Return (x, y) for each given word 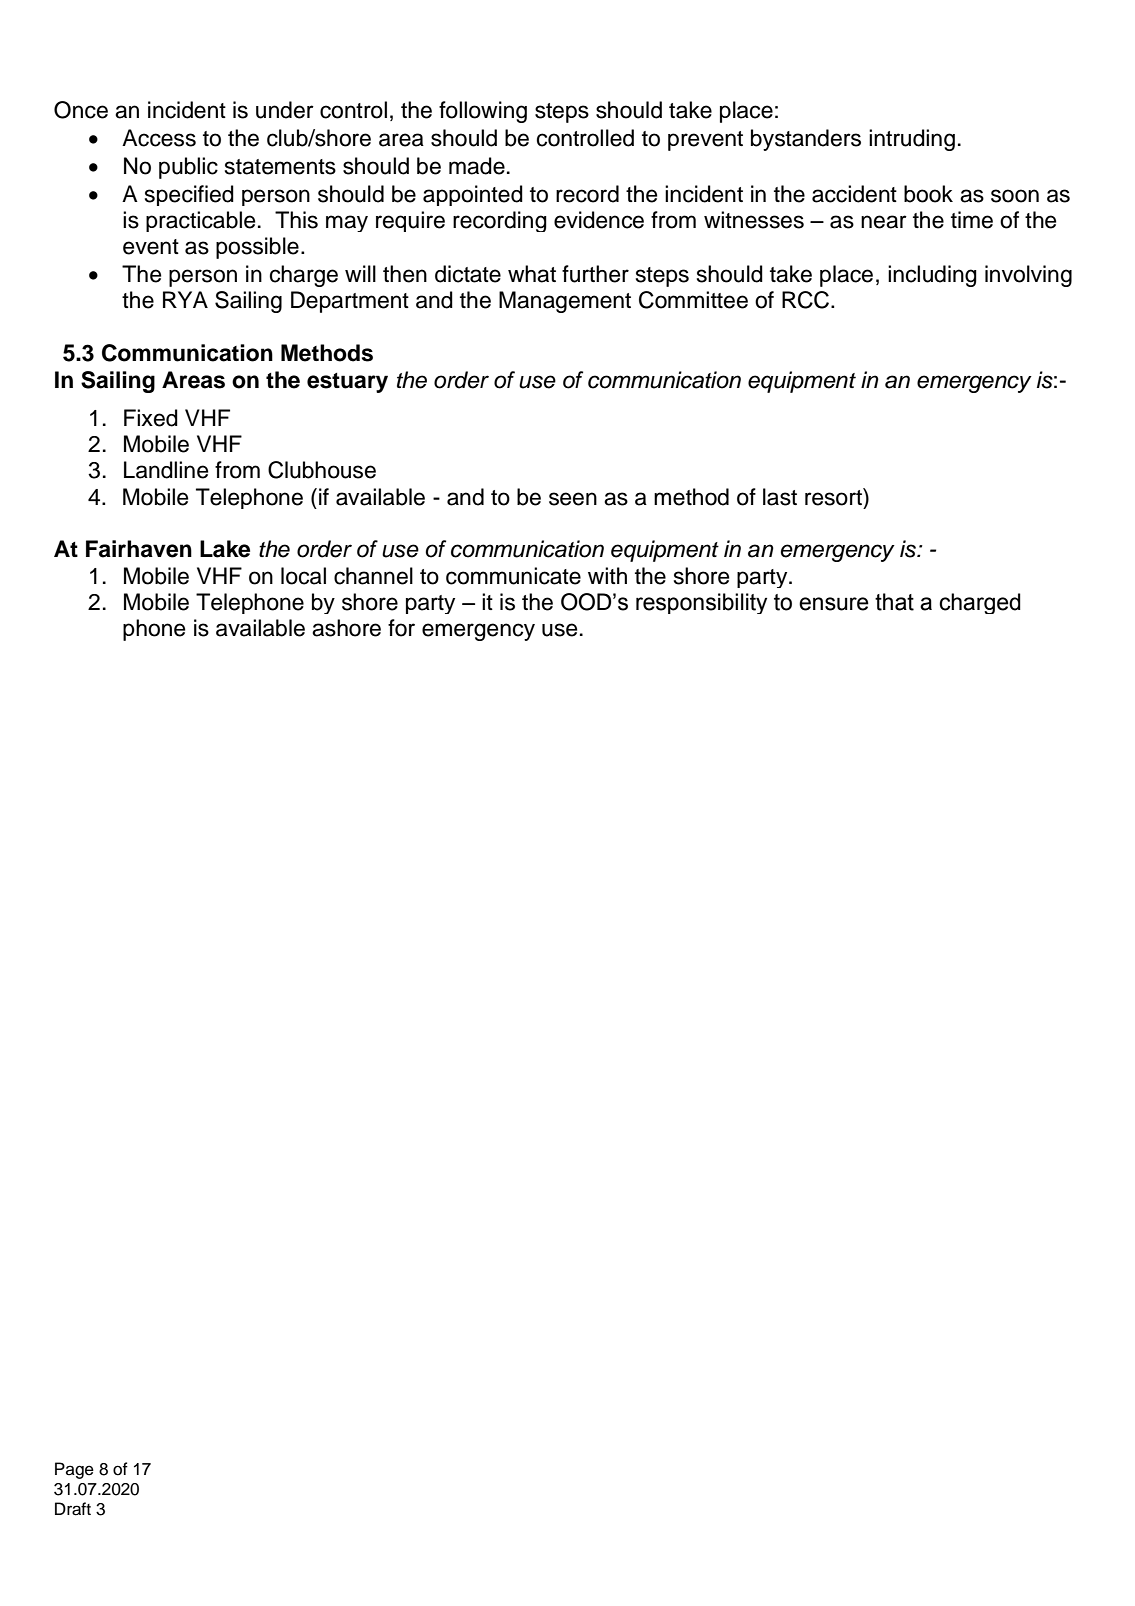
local (303, 576)
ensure (834, 604)
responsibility (701, 603)
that (894, 602)
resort (834, 497)
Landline (166, 470)
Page (74, 1470)
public (188, 168)
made (477, 166)
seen (573, 499)
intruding (912, 140)
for (401, 628)
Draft (73, 1509)
